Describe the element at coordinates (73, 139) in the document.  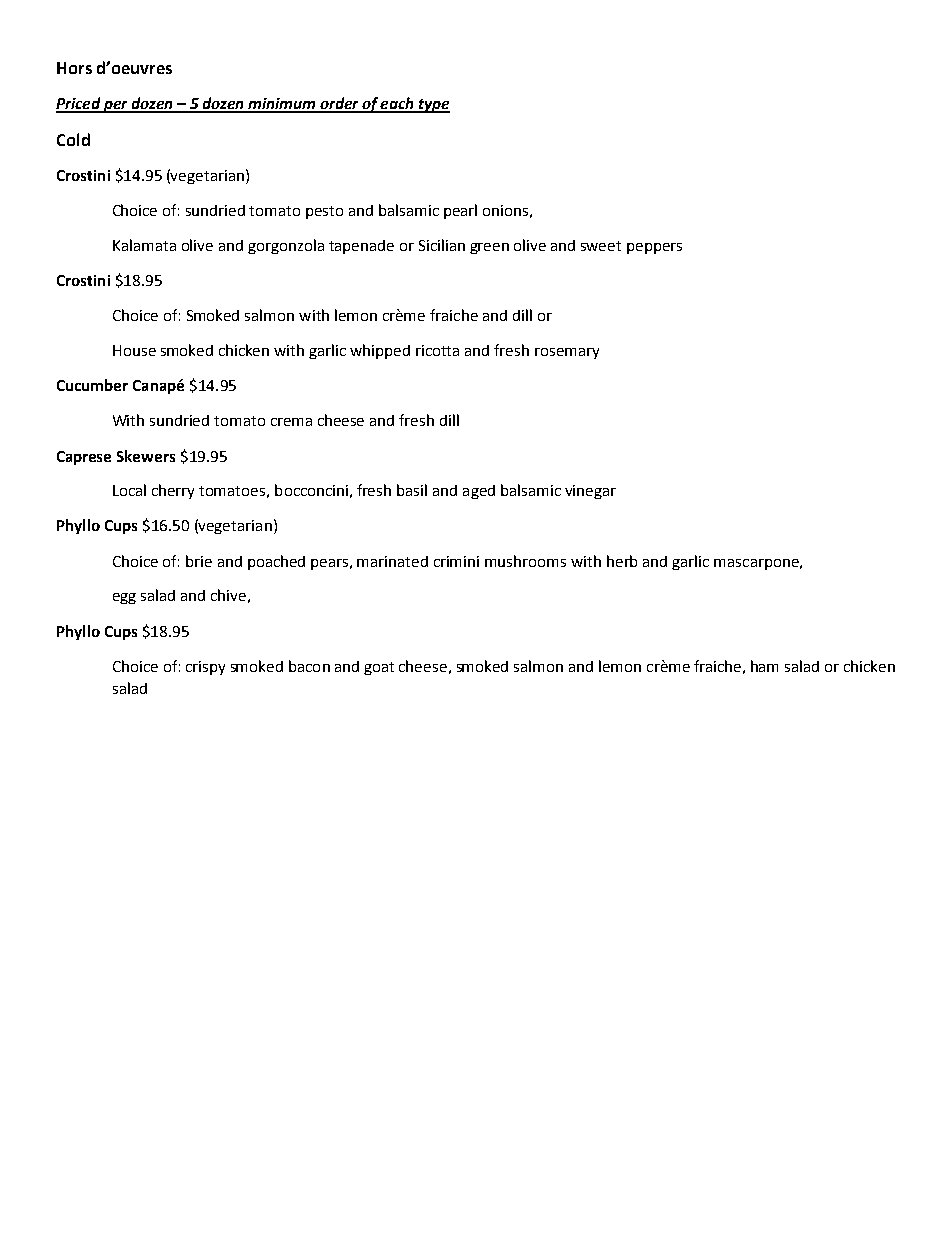
I see `Cold` at that location.
